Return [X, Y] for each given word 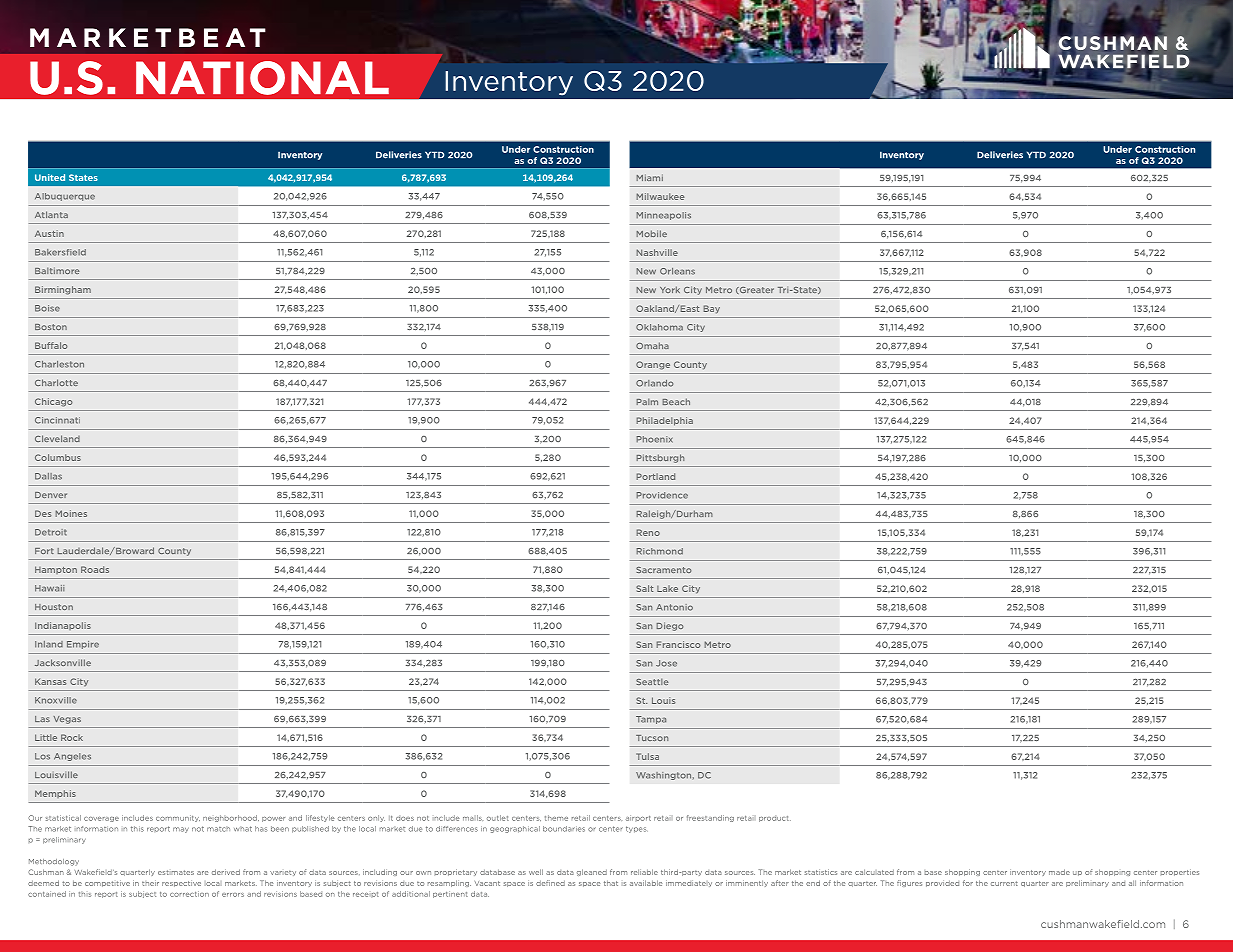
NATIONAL [262, 78]
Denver [51, 495]
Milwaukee [660, 196]
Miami [649, 177]
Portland [655, 476]
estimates [176, 872]
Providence [662, 495]
